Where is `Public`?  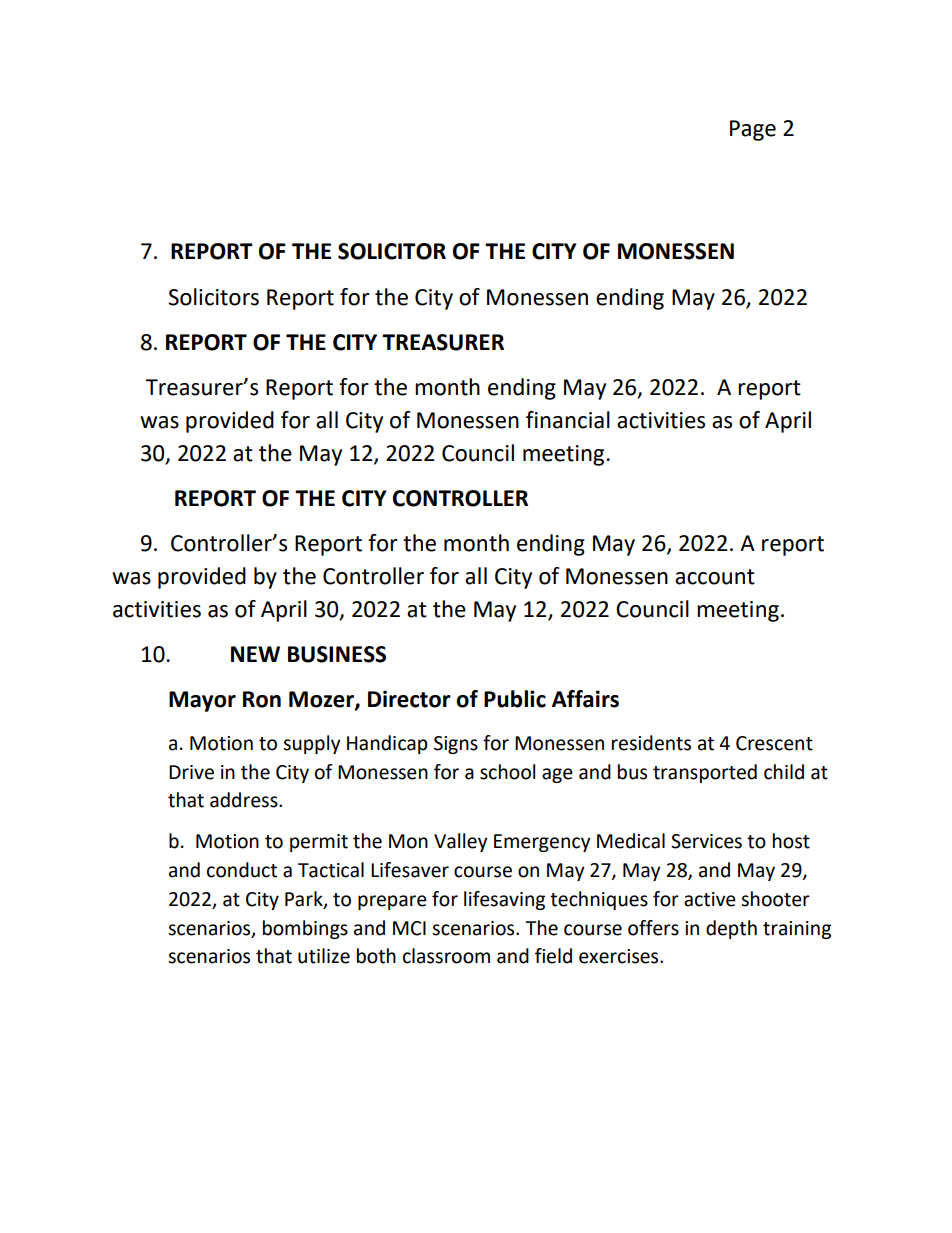
Public is located at coordinates (515, 699).
